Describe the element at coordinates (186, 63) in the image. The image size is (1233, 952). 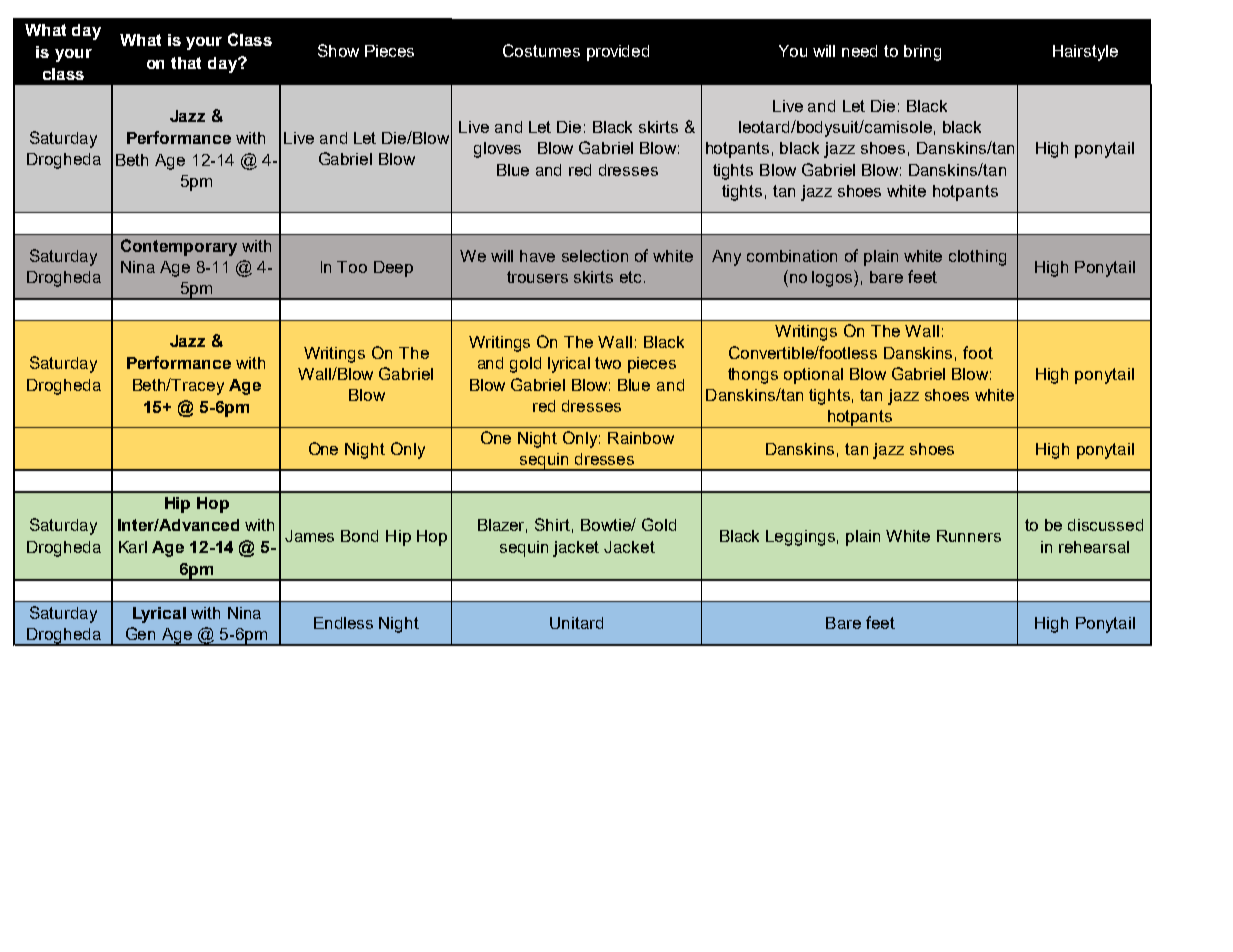
I see `that` at that location.
